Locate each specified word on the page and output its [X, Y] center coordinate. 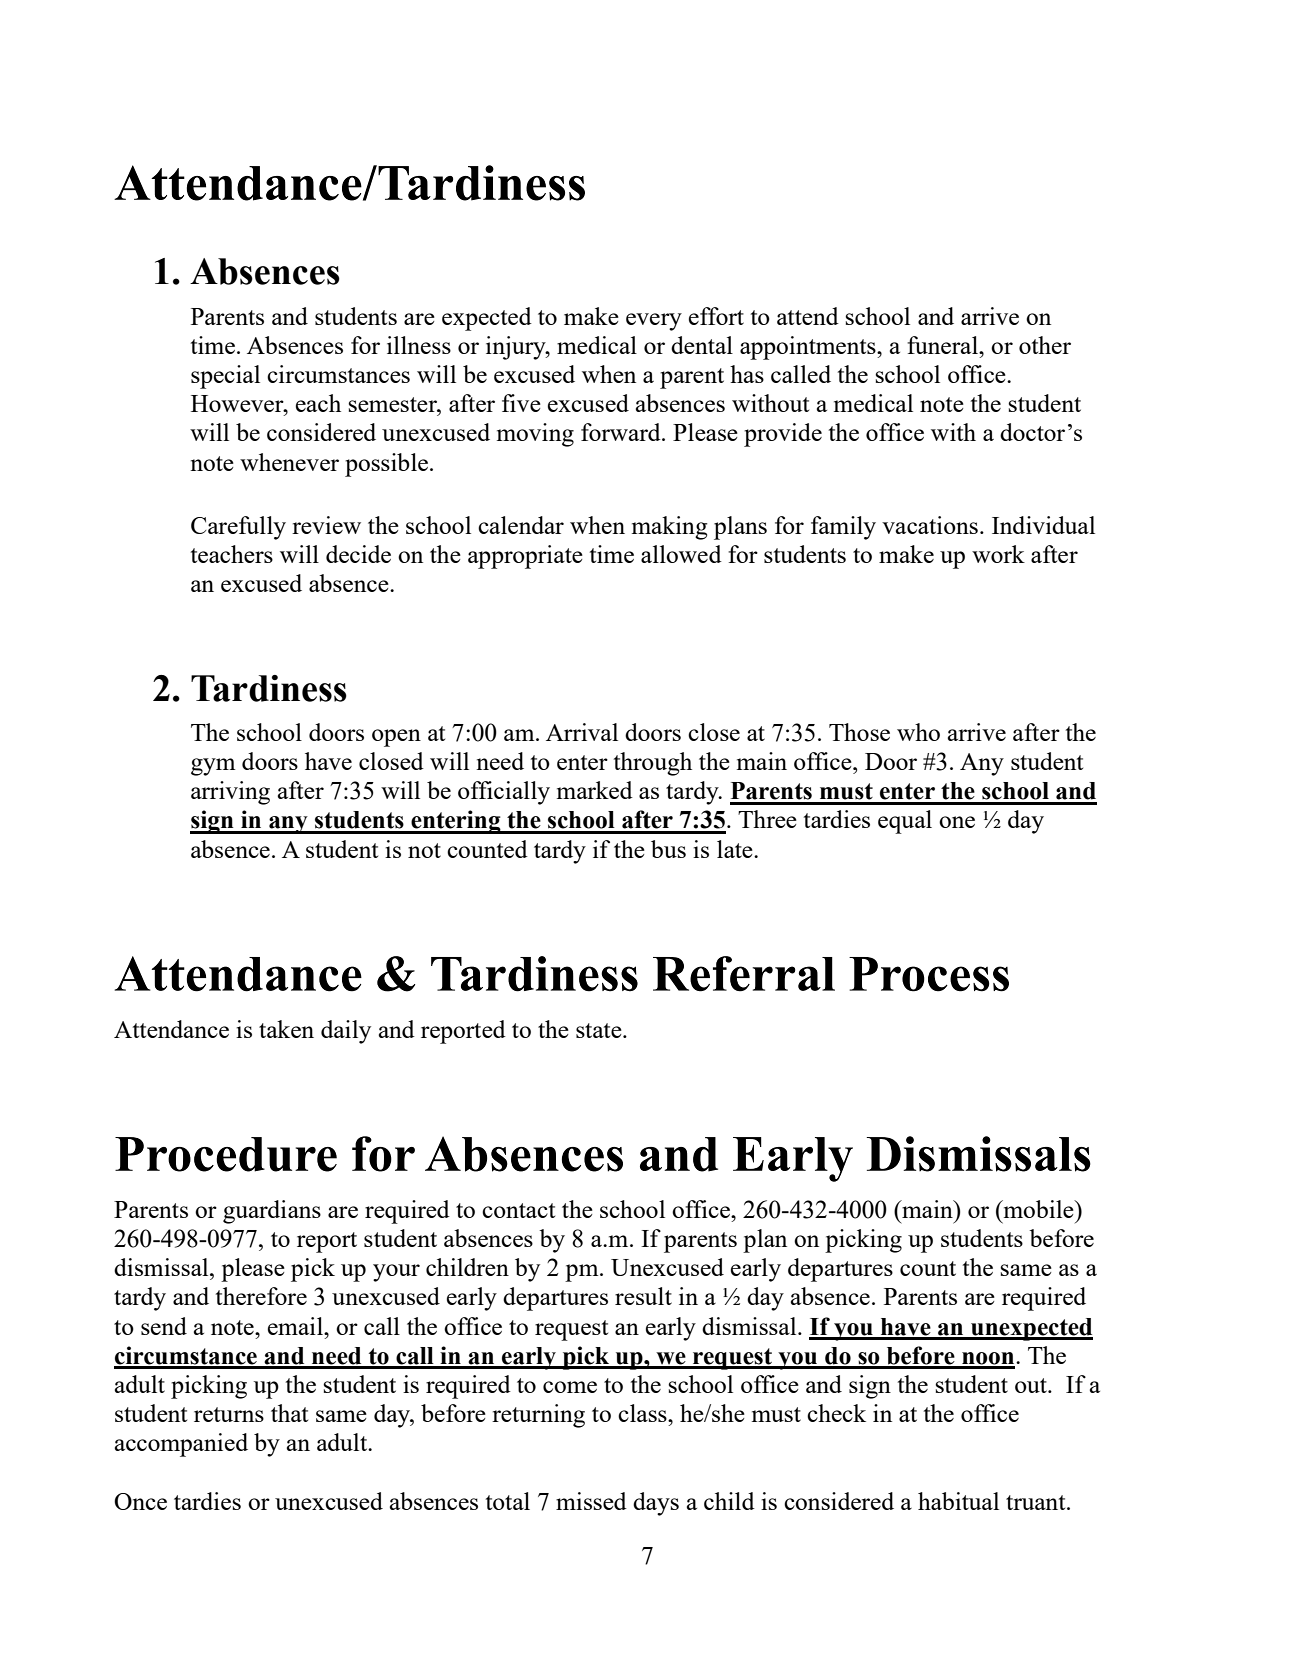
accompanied [181, 1445]
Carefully [238, 528]
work [998, 554]
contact [518, 1210]
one [957, 822]
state [600, 1030]
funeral [943, 345]
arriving [230, 793]
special [225, 377]
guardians [272, 1212]
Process [929, 974]
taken [286, 1029]
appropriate [525, 557]
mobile [1038, 1209]
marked [595, 790]
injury [517, 348]
